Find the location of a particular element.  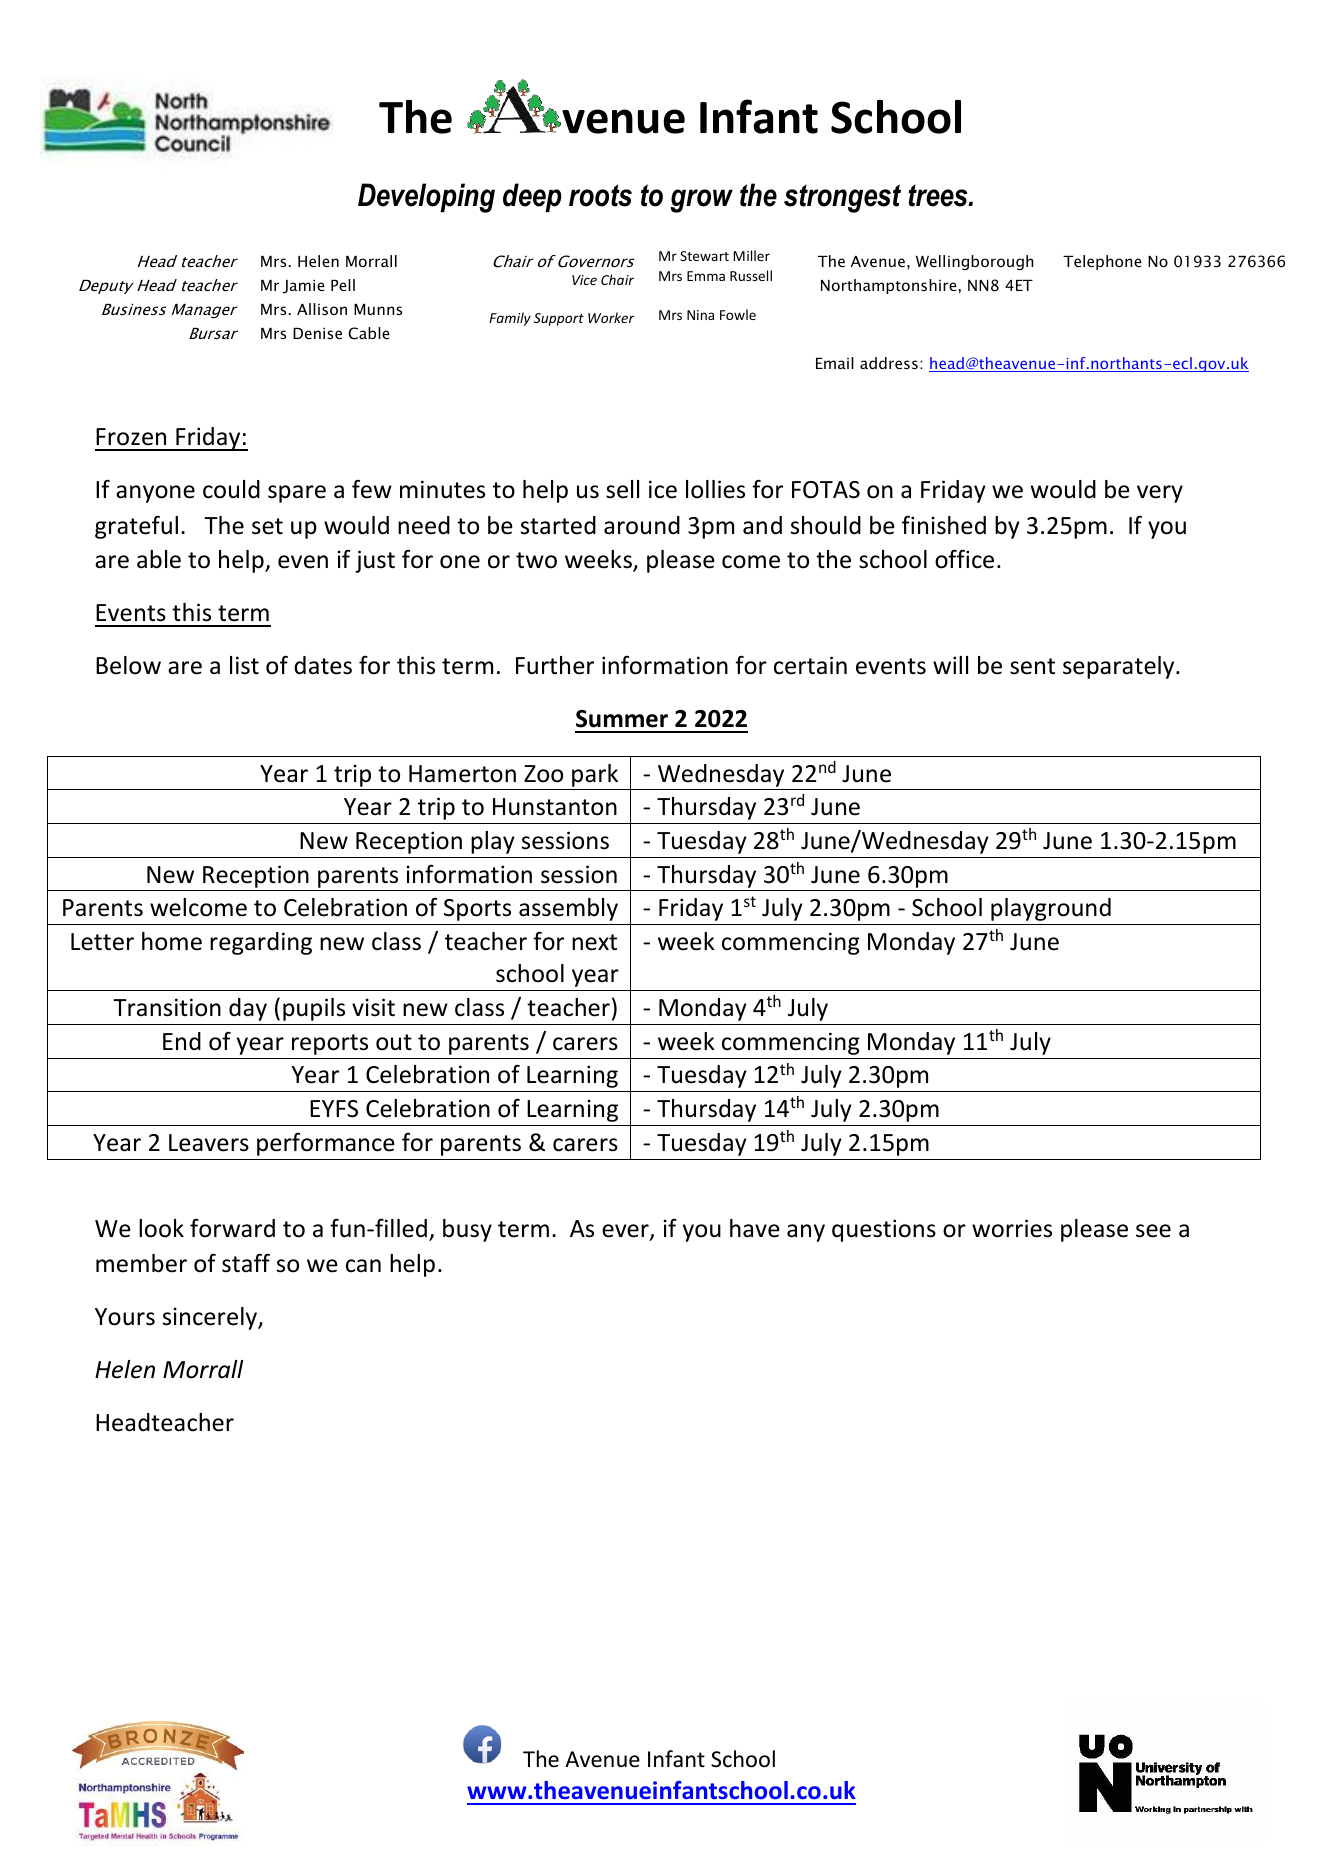

office is located at coordinates (964, 559).
